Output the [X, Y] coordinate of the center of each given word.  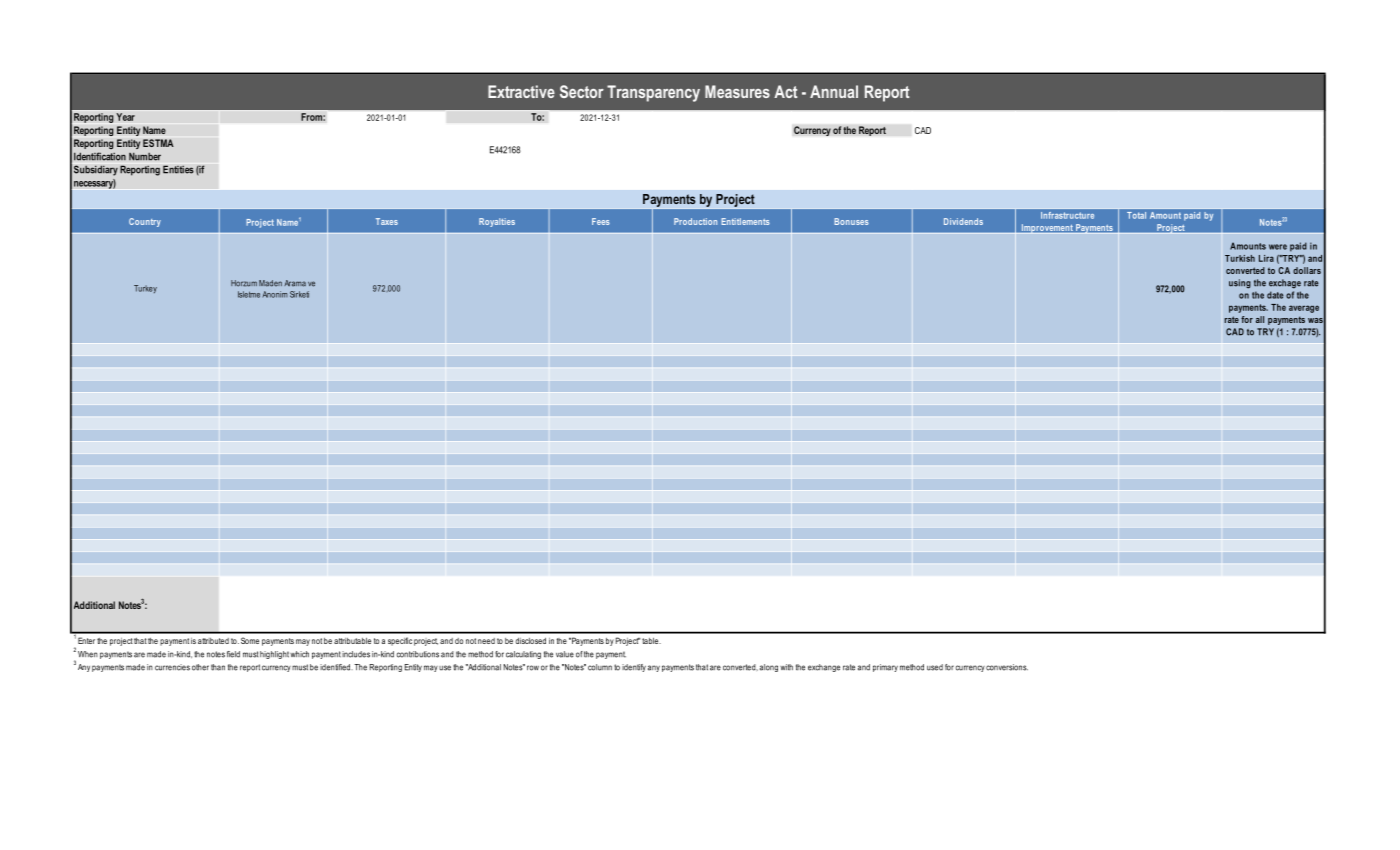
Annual [834, 91]
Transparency [653, 93]
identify [634, 668]
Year [125, 117]
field [233, 654]
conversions [1007, 667]
